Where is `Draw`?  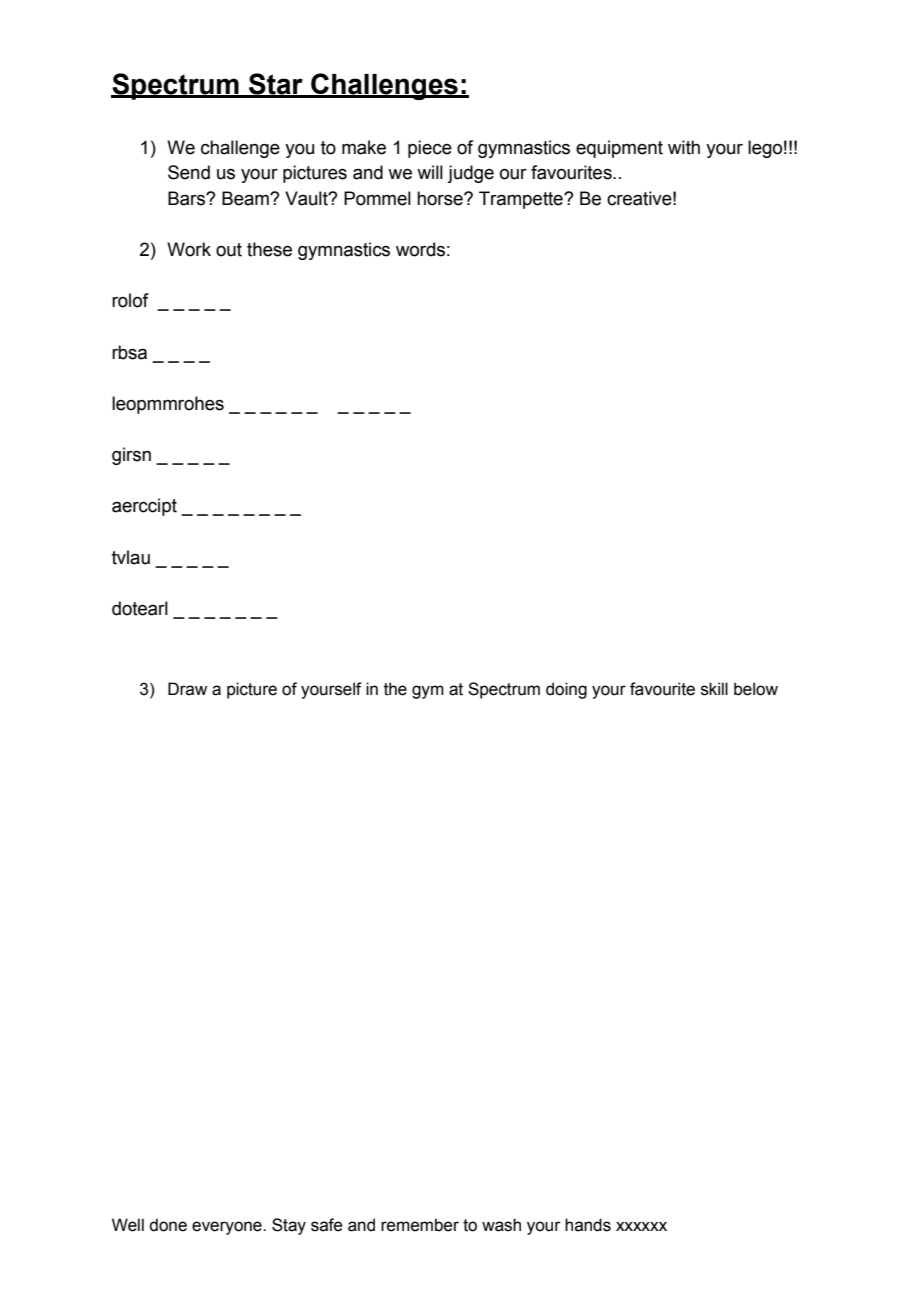
Draw is located at coordinates (187, 689).
